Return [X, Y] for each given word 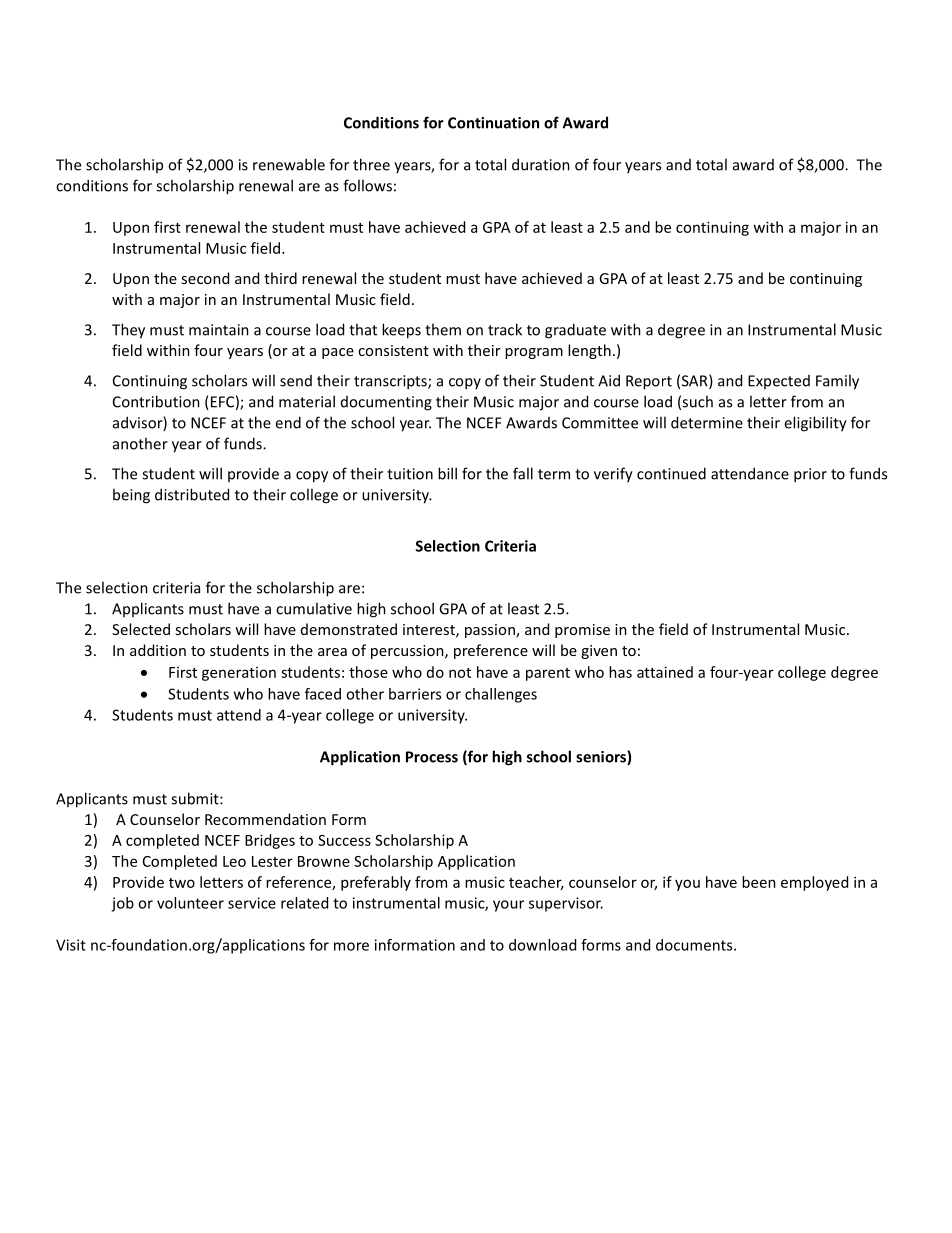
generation [239, 674]
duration [541, 164]
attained [665, 672]
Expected [779, 382]
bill [447, 473]
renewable [289, 164]
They [128, 331]
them [443, 329]
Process [432, 757]
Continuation [493, 123]
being [131, 496]
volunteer [190, 903]
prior [810, 475]
